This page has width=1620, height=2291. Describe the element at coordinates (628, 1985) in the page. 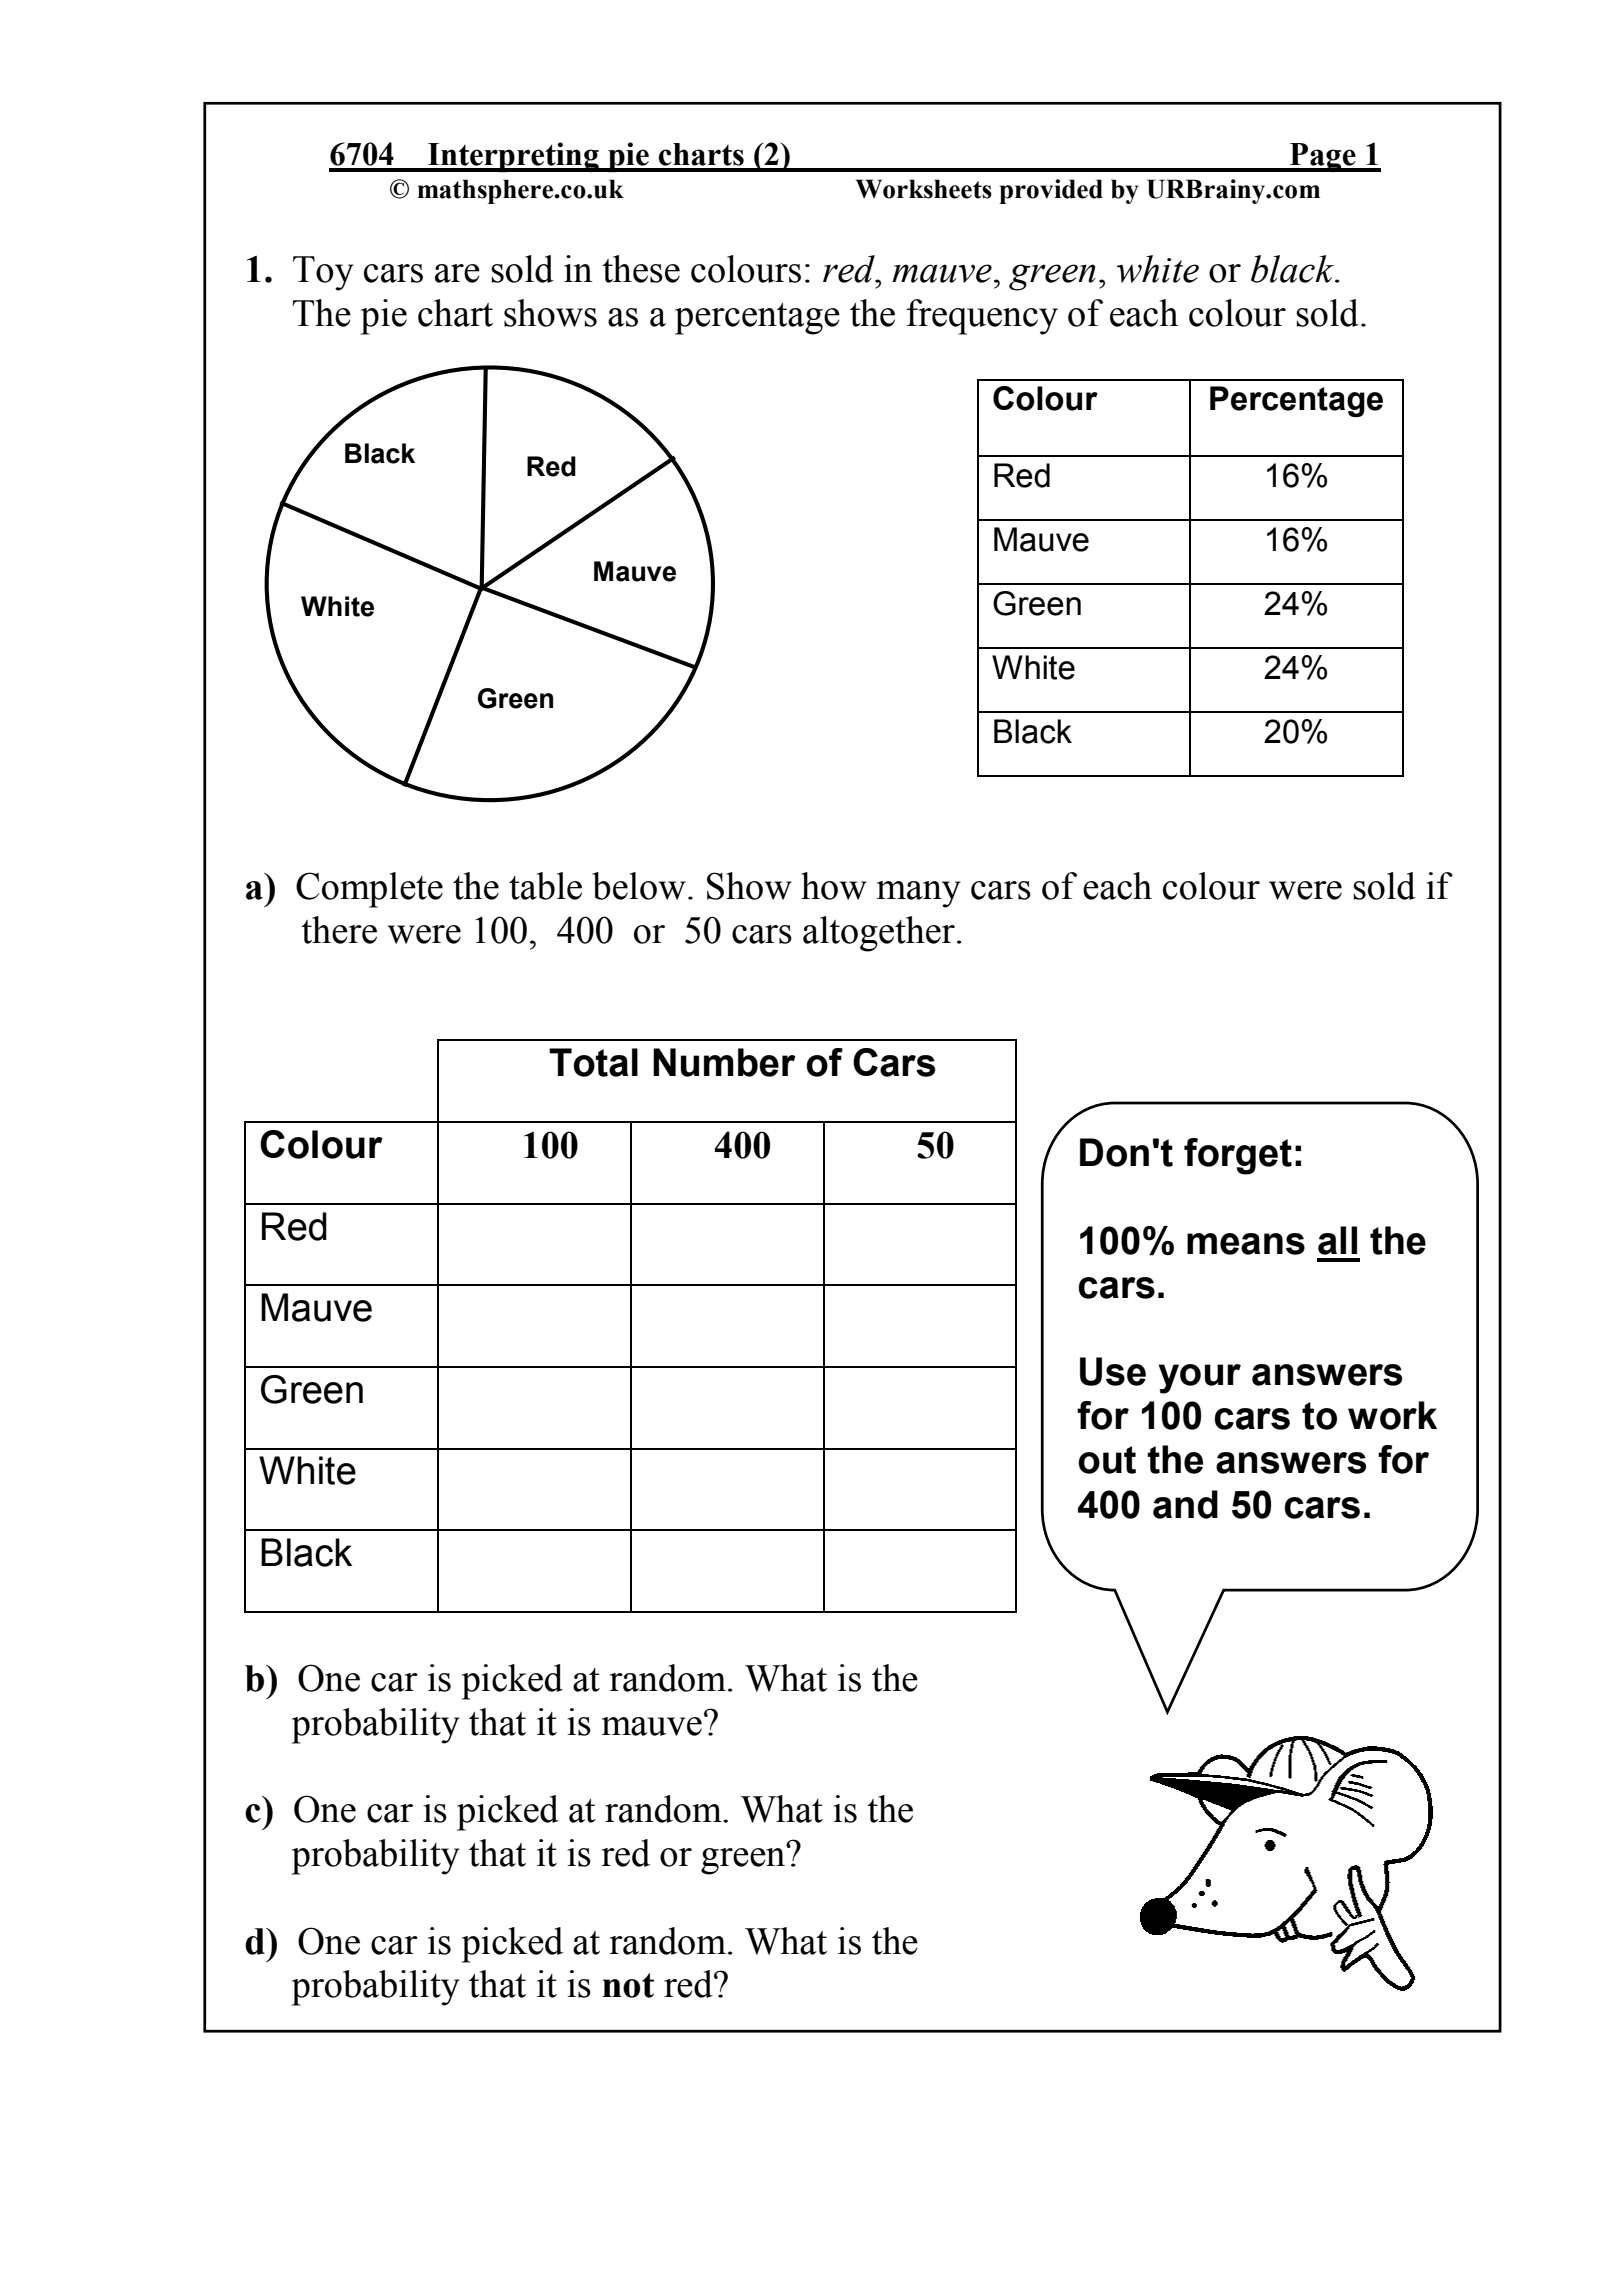

I see `not` at that location.
